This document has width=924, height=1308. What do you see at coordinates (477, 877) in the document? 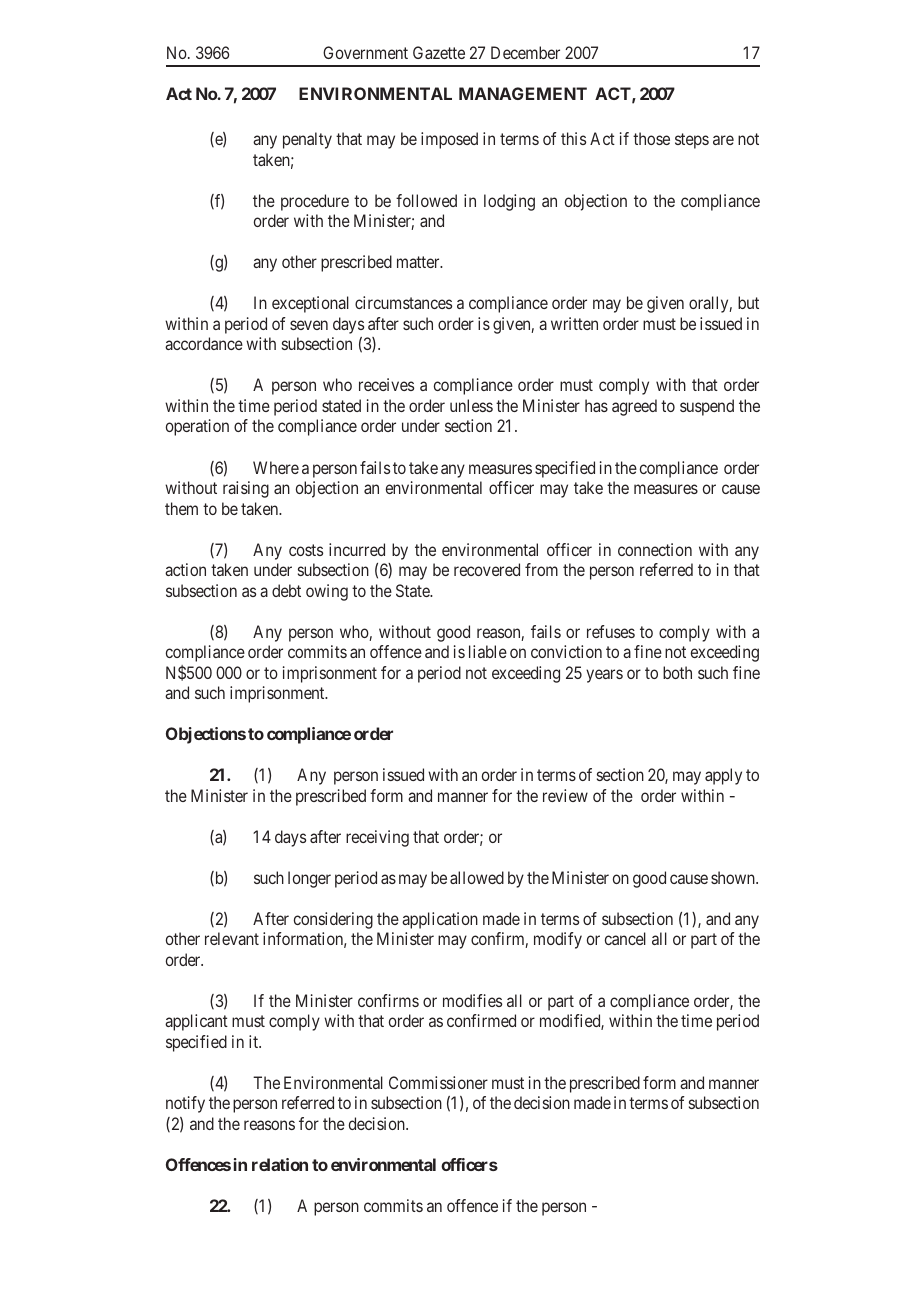
I see `allowed` at bounding box center [477, 877].
